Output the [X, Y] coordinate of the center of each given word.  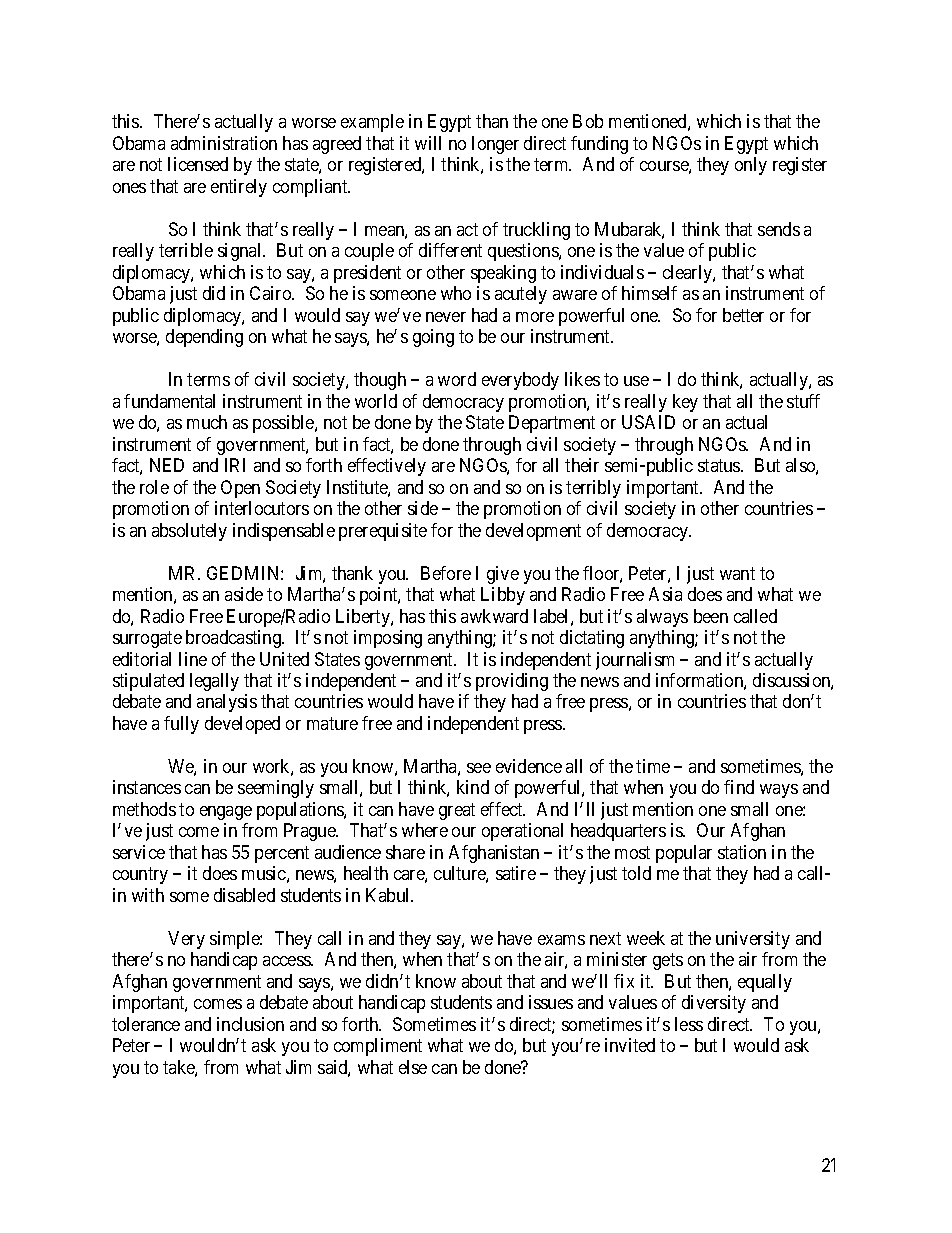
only [751, 166]
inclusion [250, 1024]
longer [495, 145]
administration [224, 143]
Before [446, 573]
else [413, 1067]
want [737, 573]
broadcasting [234, 639]
